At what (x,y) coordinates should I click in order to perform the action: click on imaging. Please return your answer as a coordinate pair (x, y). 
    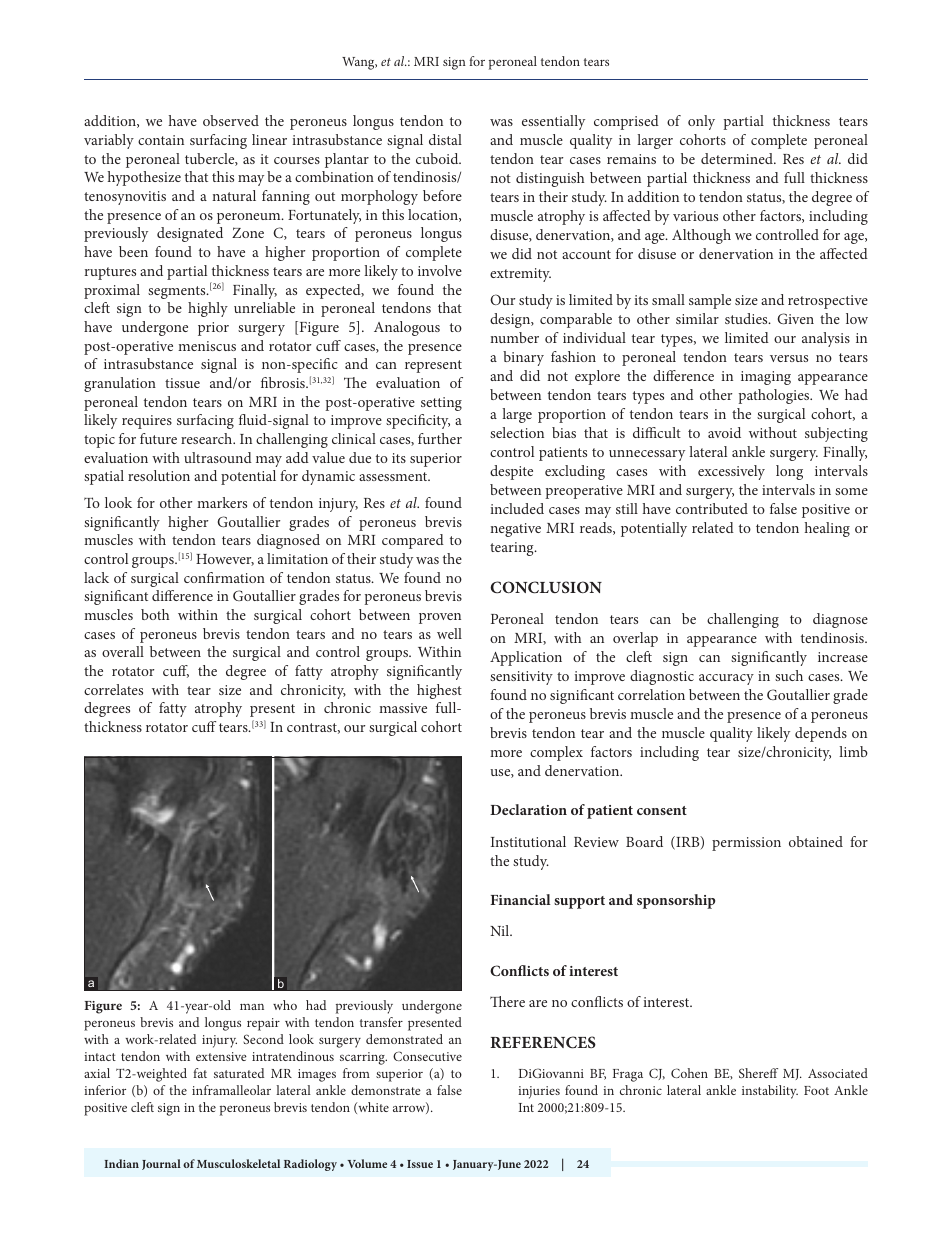
    Looking at the image, I should click on (766, 378).
